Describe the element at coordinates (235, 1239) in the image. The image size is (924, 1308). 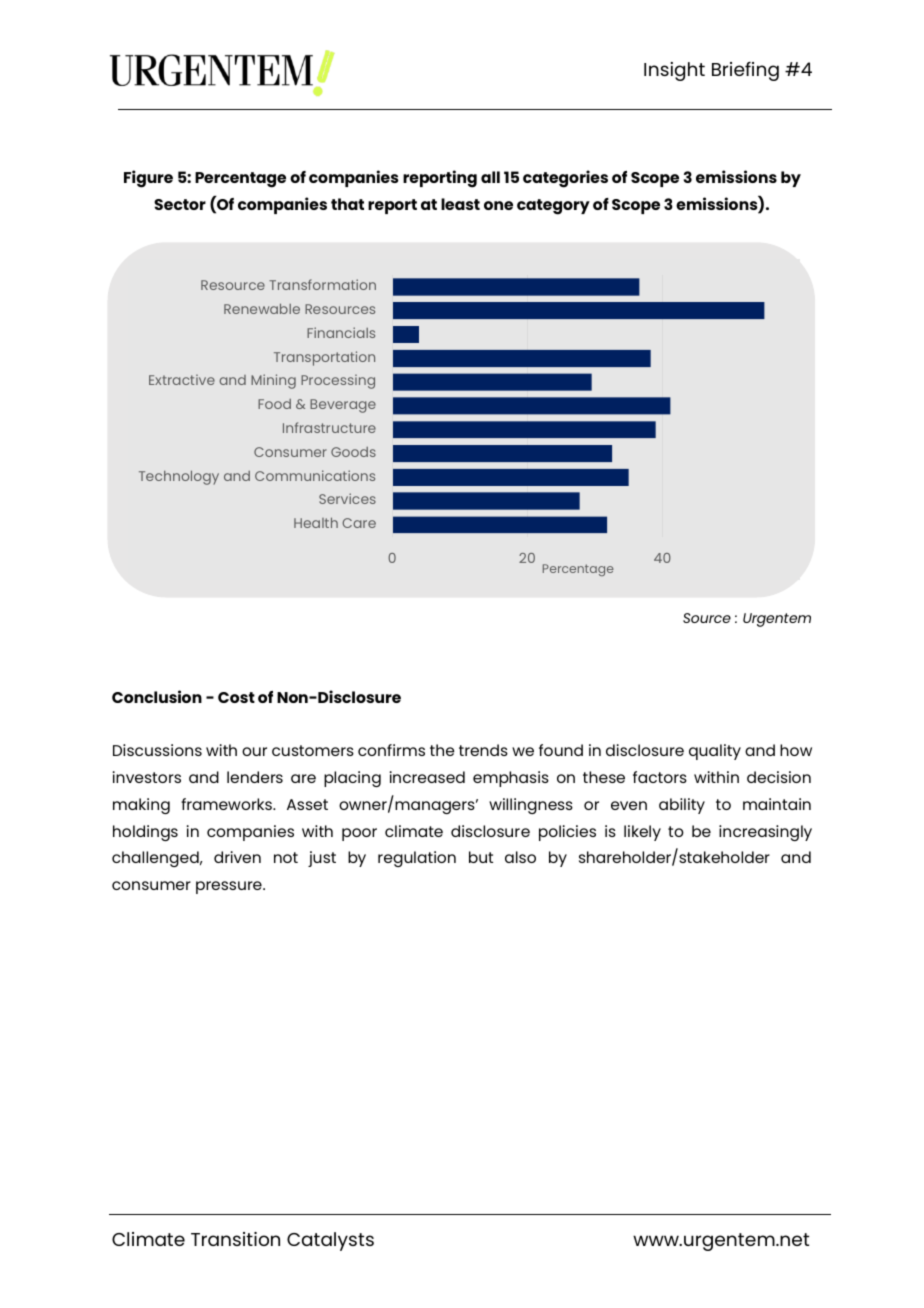
I see `Transition` at that location.
